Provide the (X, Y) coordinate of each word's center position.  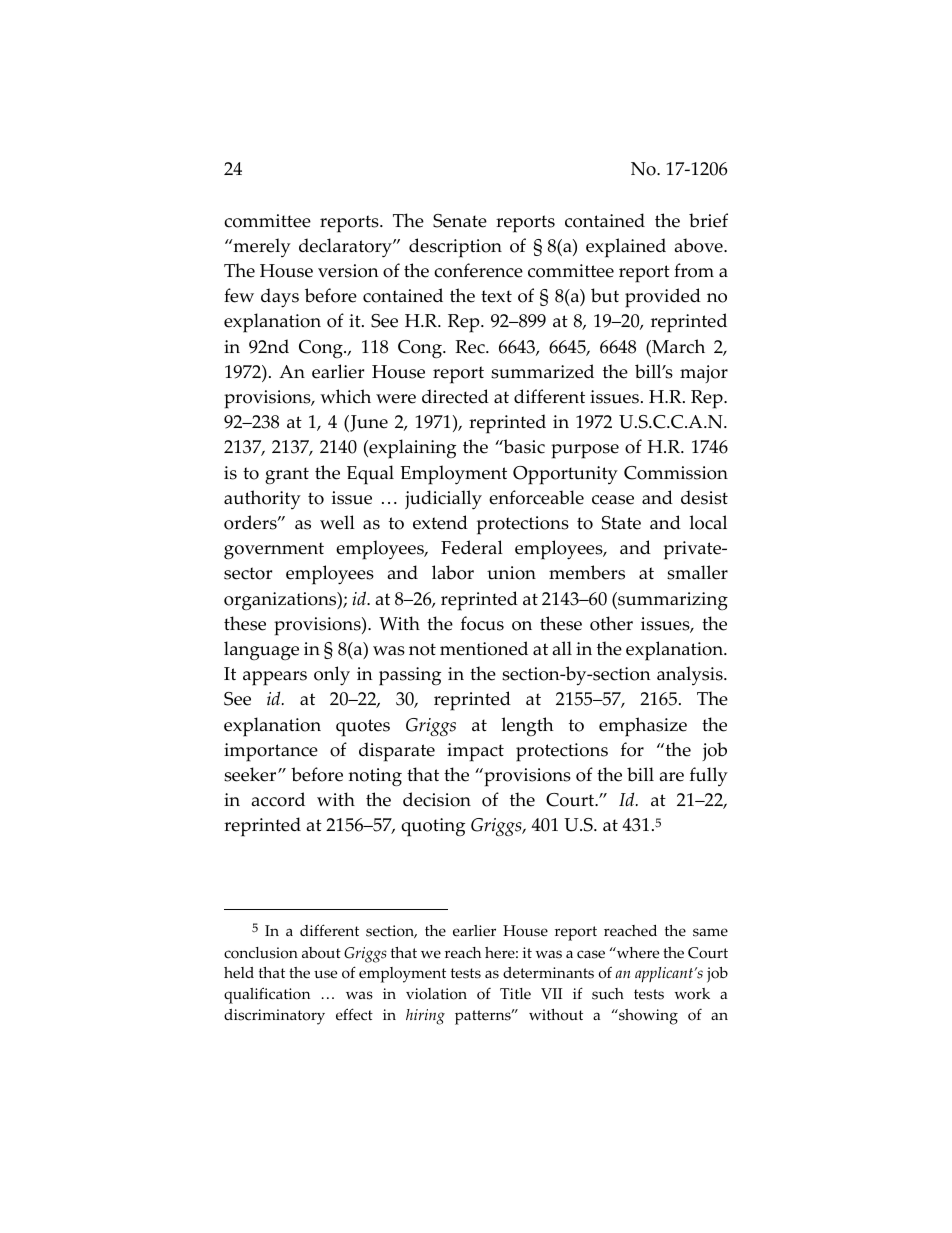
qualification (267, 995)
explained (626, 248)
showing (647, 1017)
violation (436, 994)
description (455, 248)
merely (261, 247)
